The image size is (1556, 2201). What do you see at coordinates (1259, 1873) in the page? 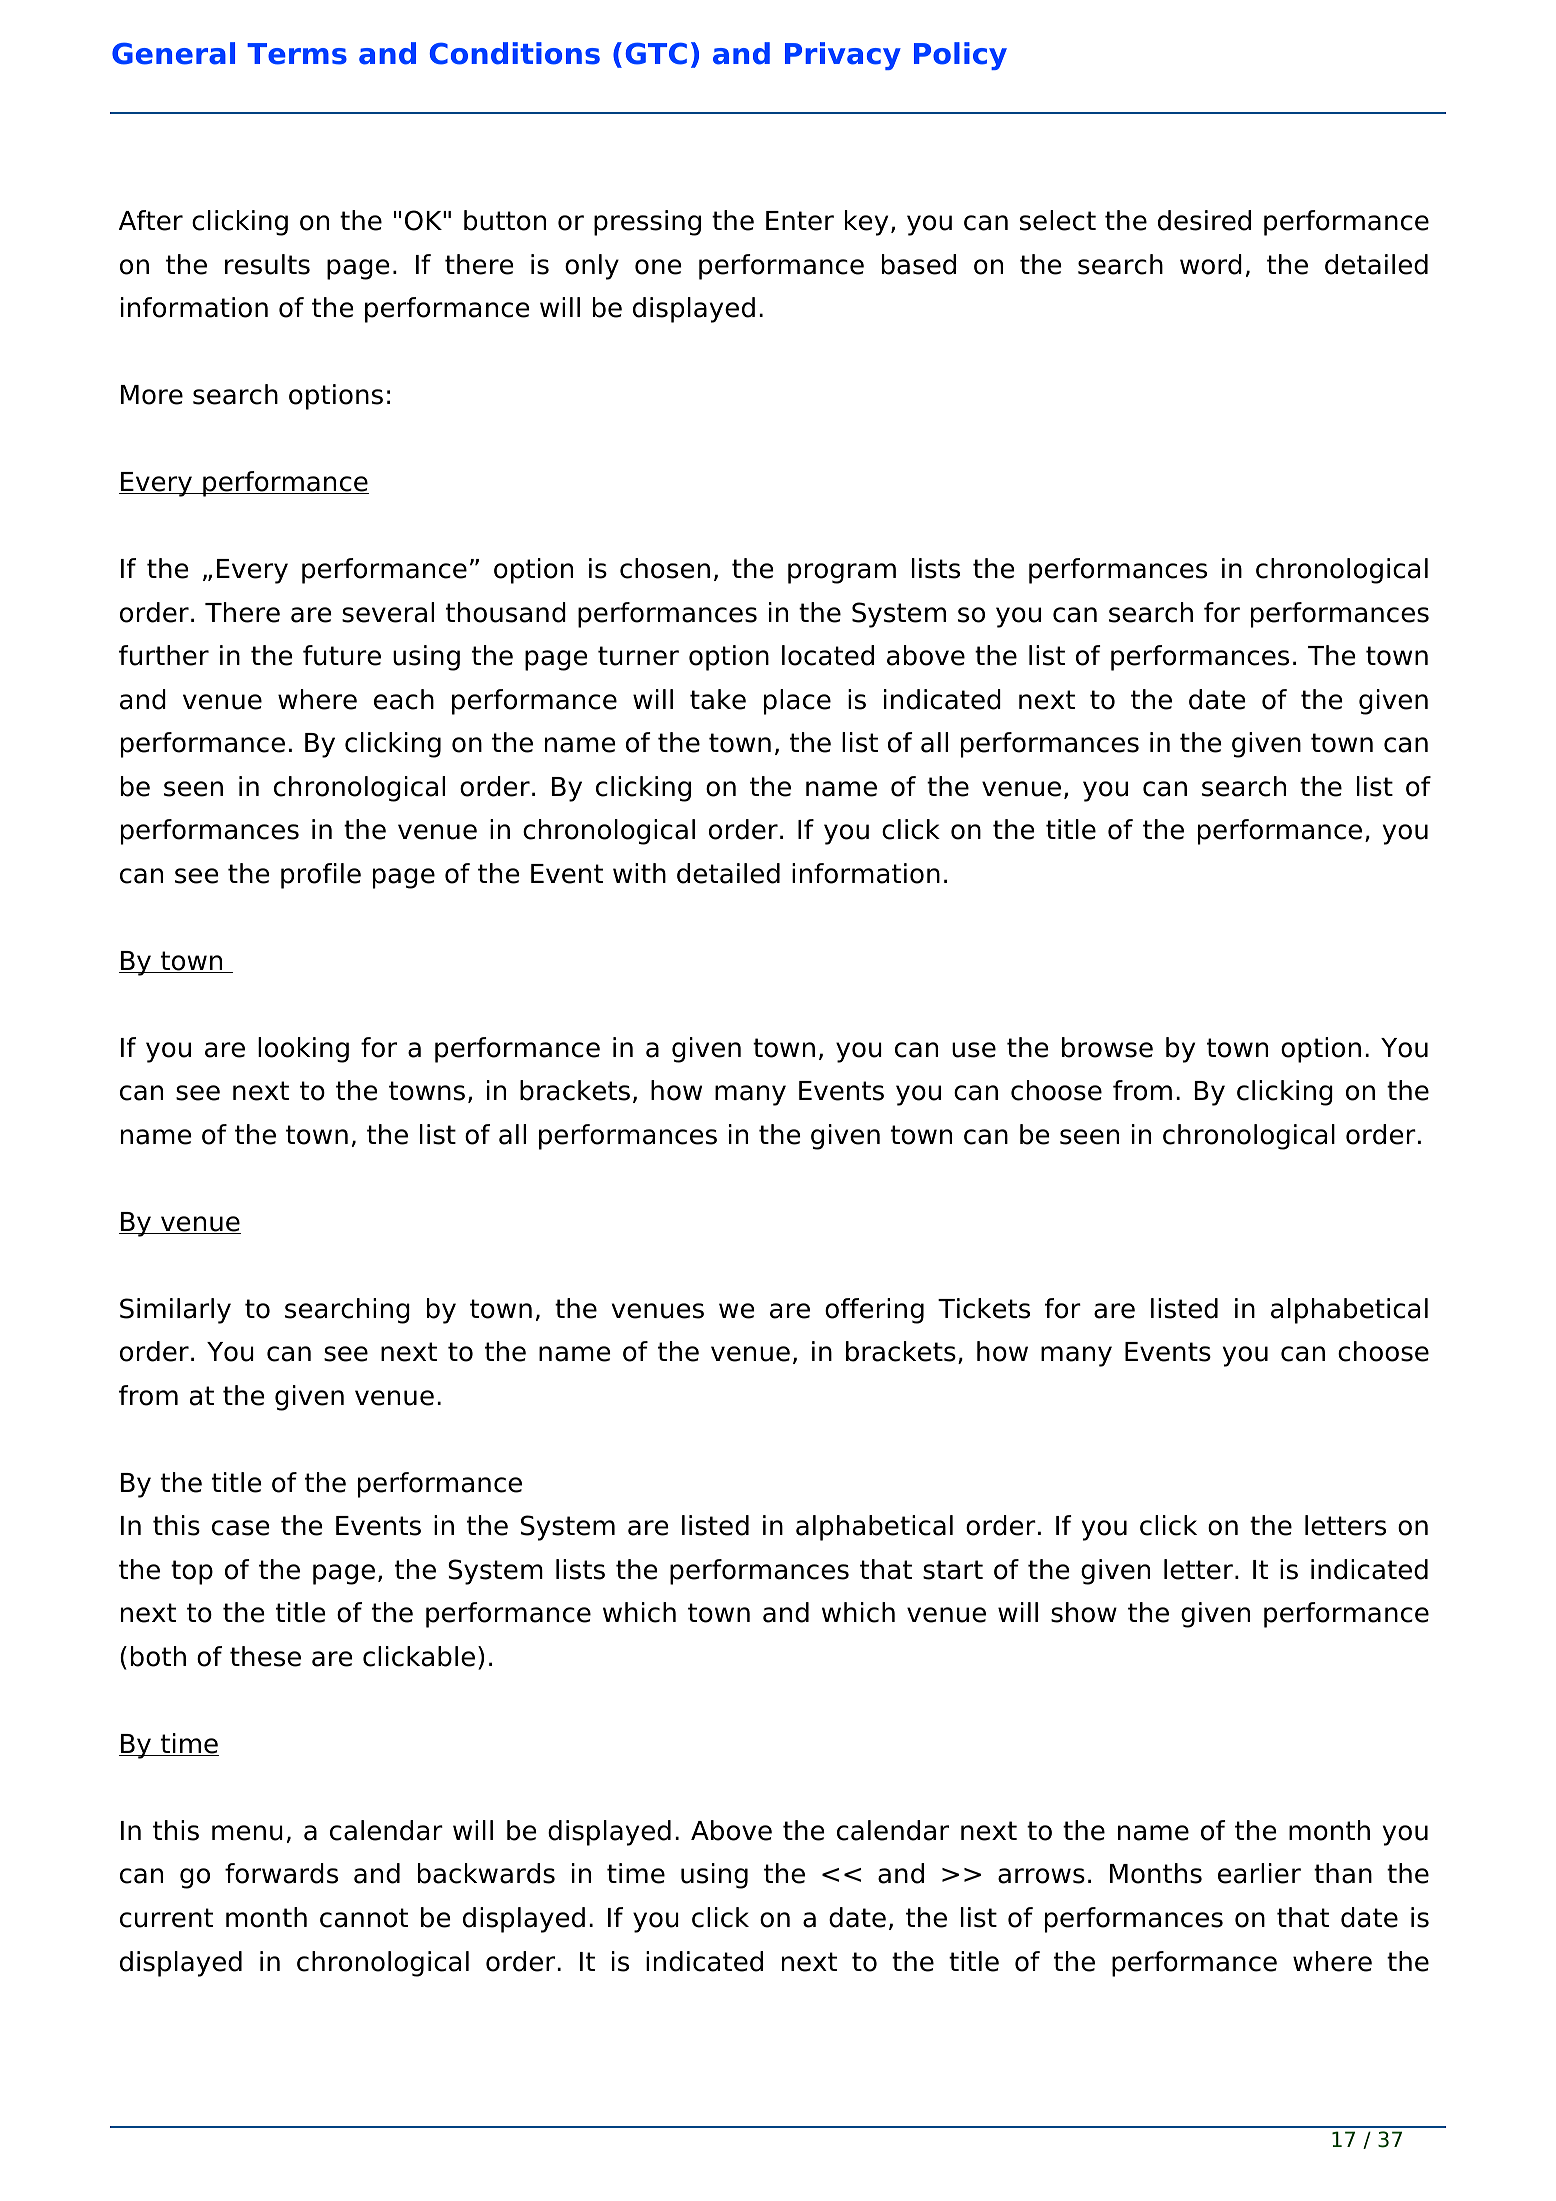
I see `earlier` at bounding box center [1259, 1873].
